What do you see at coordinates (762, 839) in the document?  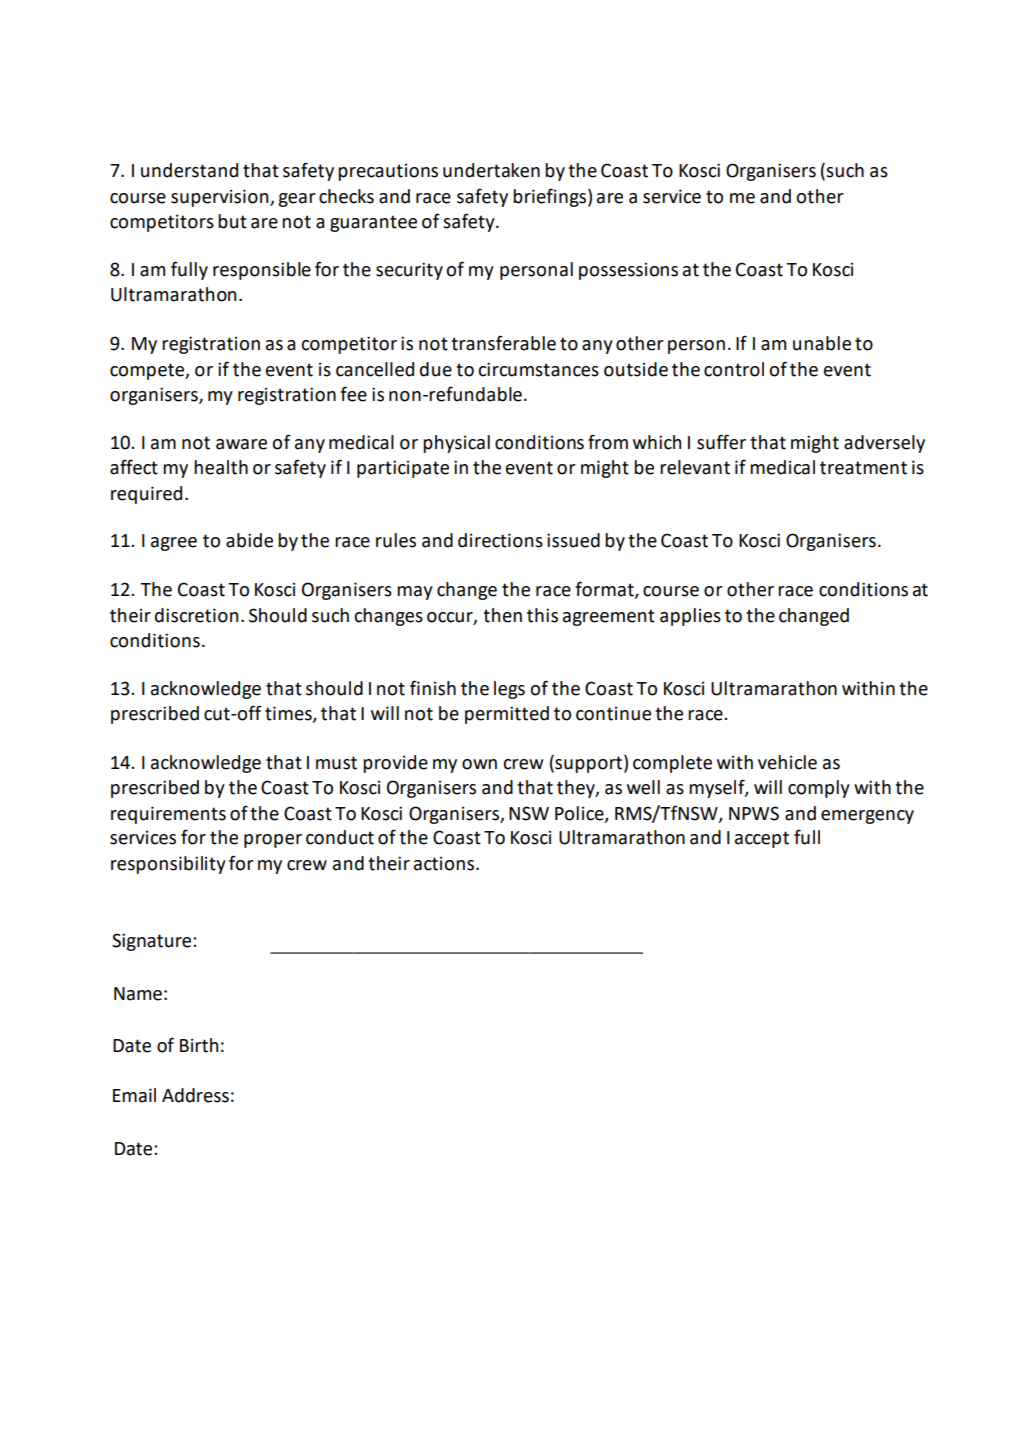 I see `accept` at bounding box center [762, 839].
